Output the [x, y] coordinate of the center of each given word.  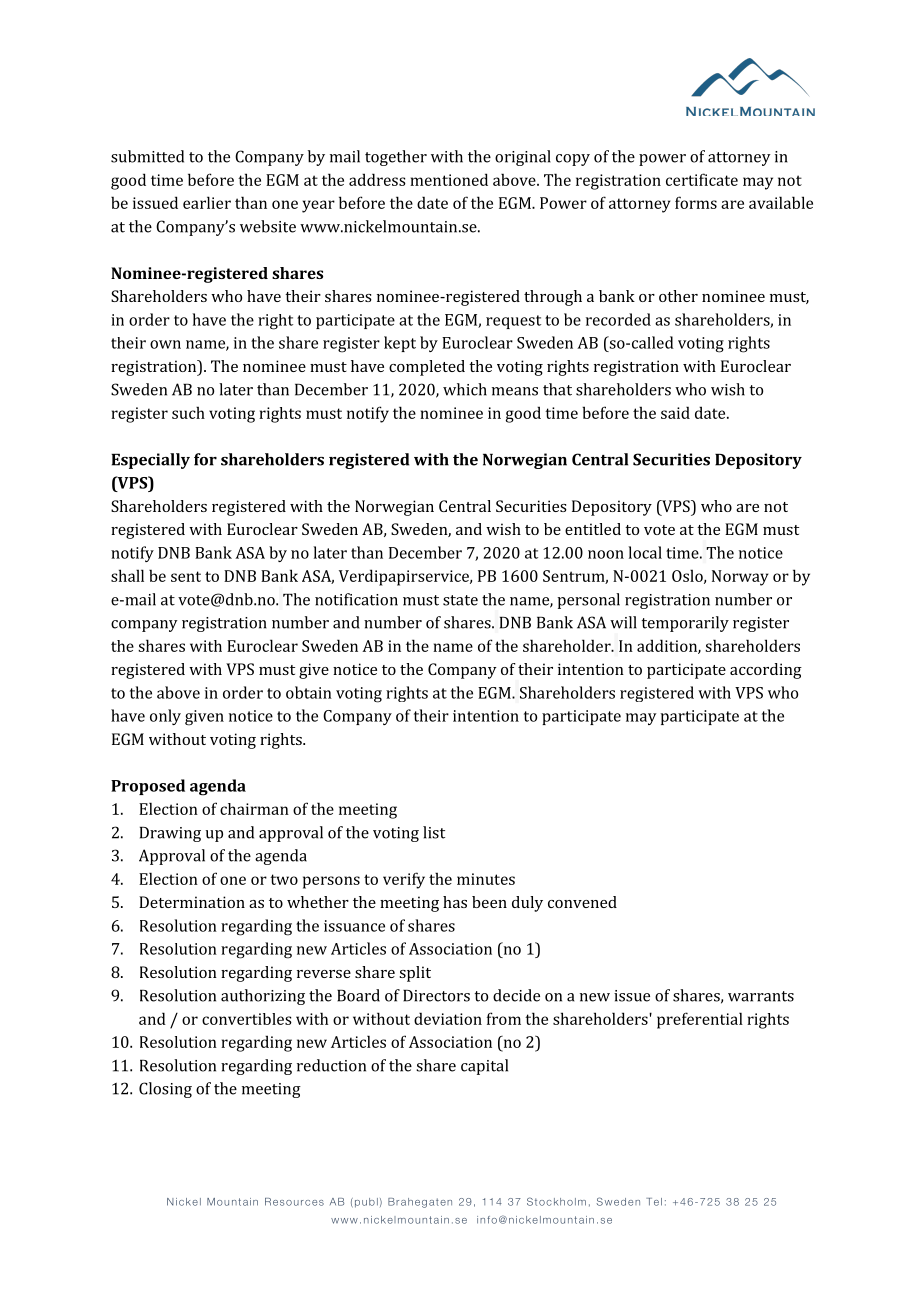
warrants [761, 996]
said [675, 412]
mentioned [449, 179]
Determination [192, 902]
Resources [294, 1202]
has [455, 902]
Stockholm [556, 1201]
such [188, 412]
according [766, 671]
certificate [702, 179]
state [460, 600]
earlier [207, 202]
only [165, 717]
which [465, 389]
